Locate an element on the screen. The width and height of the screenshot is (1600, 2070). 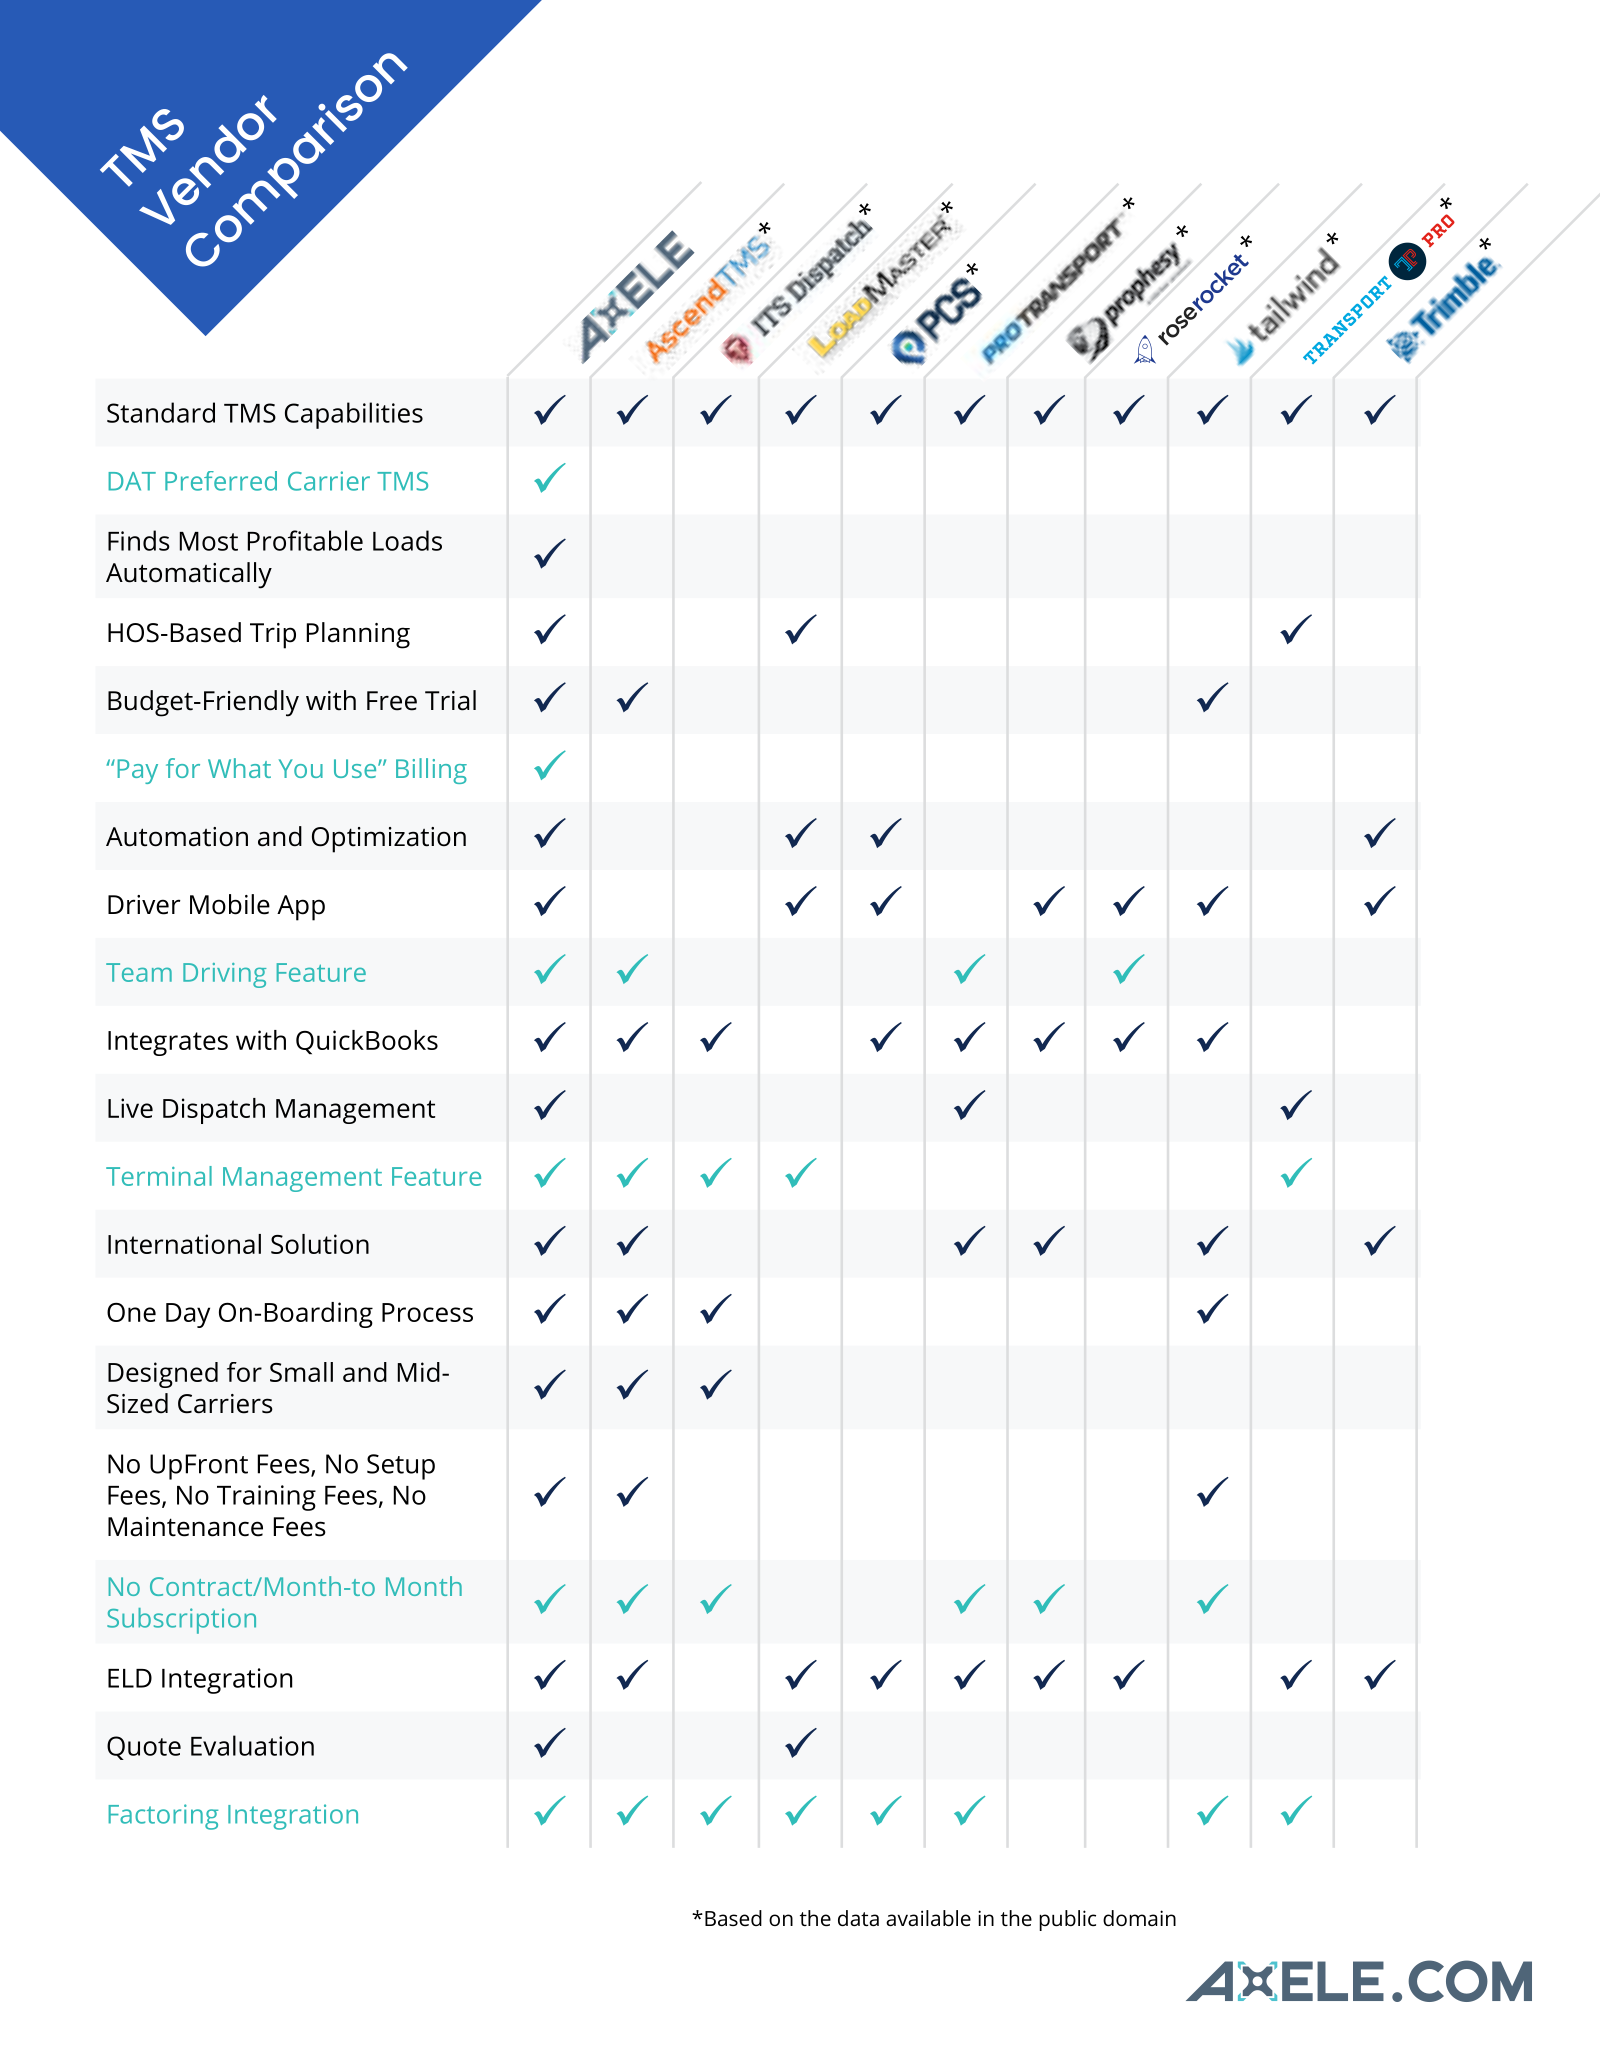
Trial is located at coordinates (450, 700).
